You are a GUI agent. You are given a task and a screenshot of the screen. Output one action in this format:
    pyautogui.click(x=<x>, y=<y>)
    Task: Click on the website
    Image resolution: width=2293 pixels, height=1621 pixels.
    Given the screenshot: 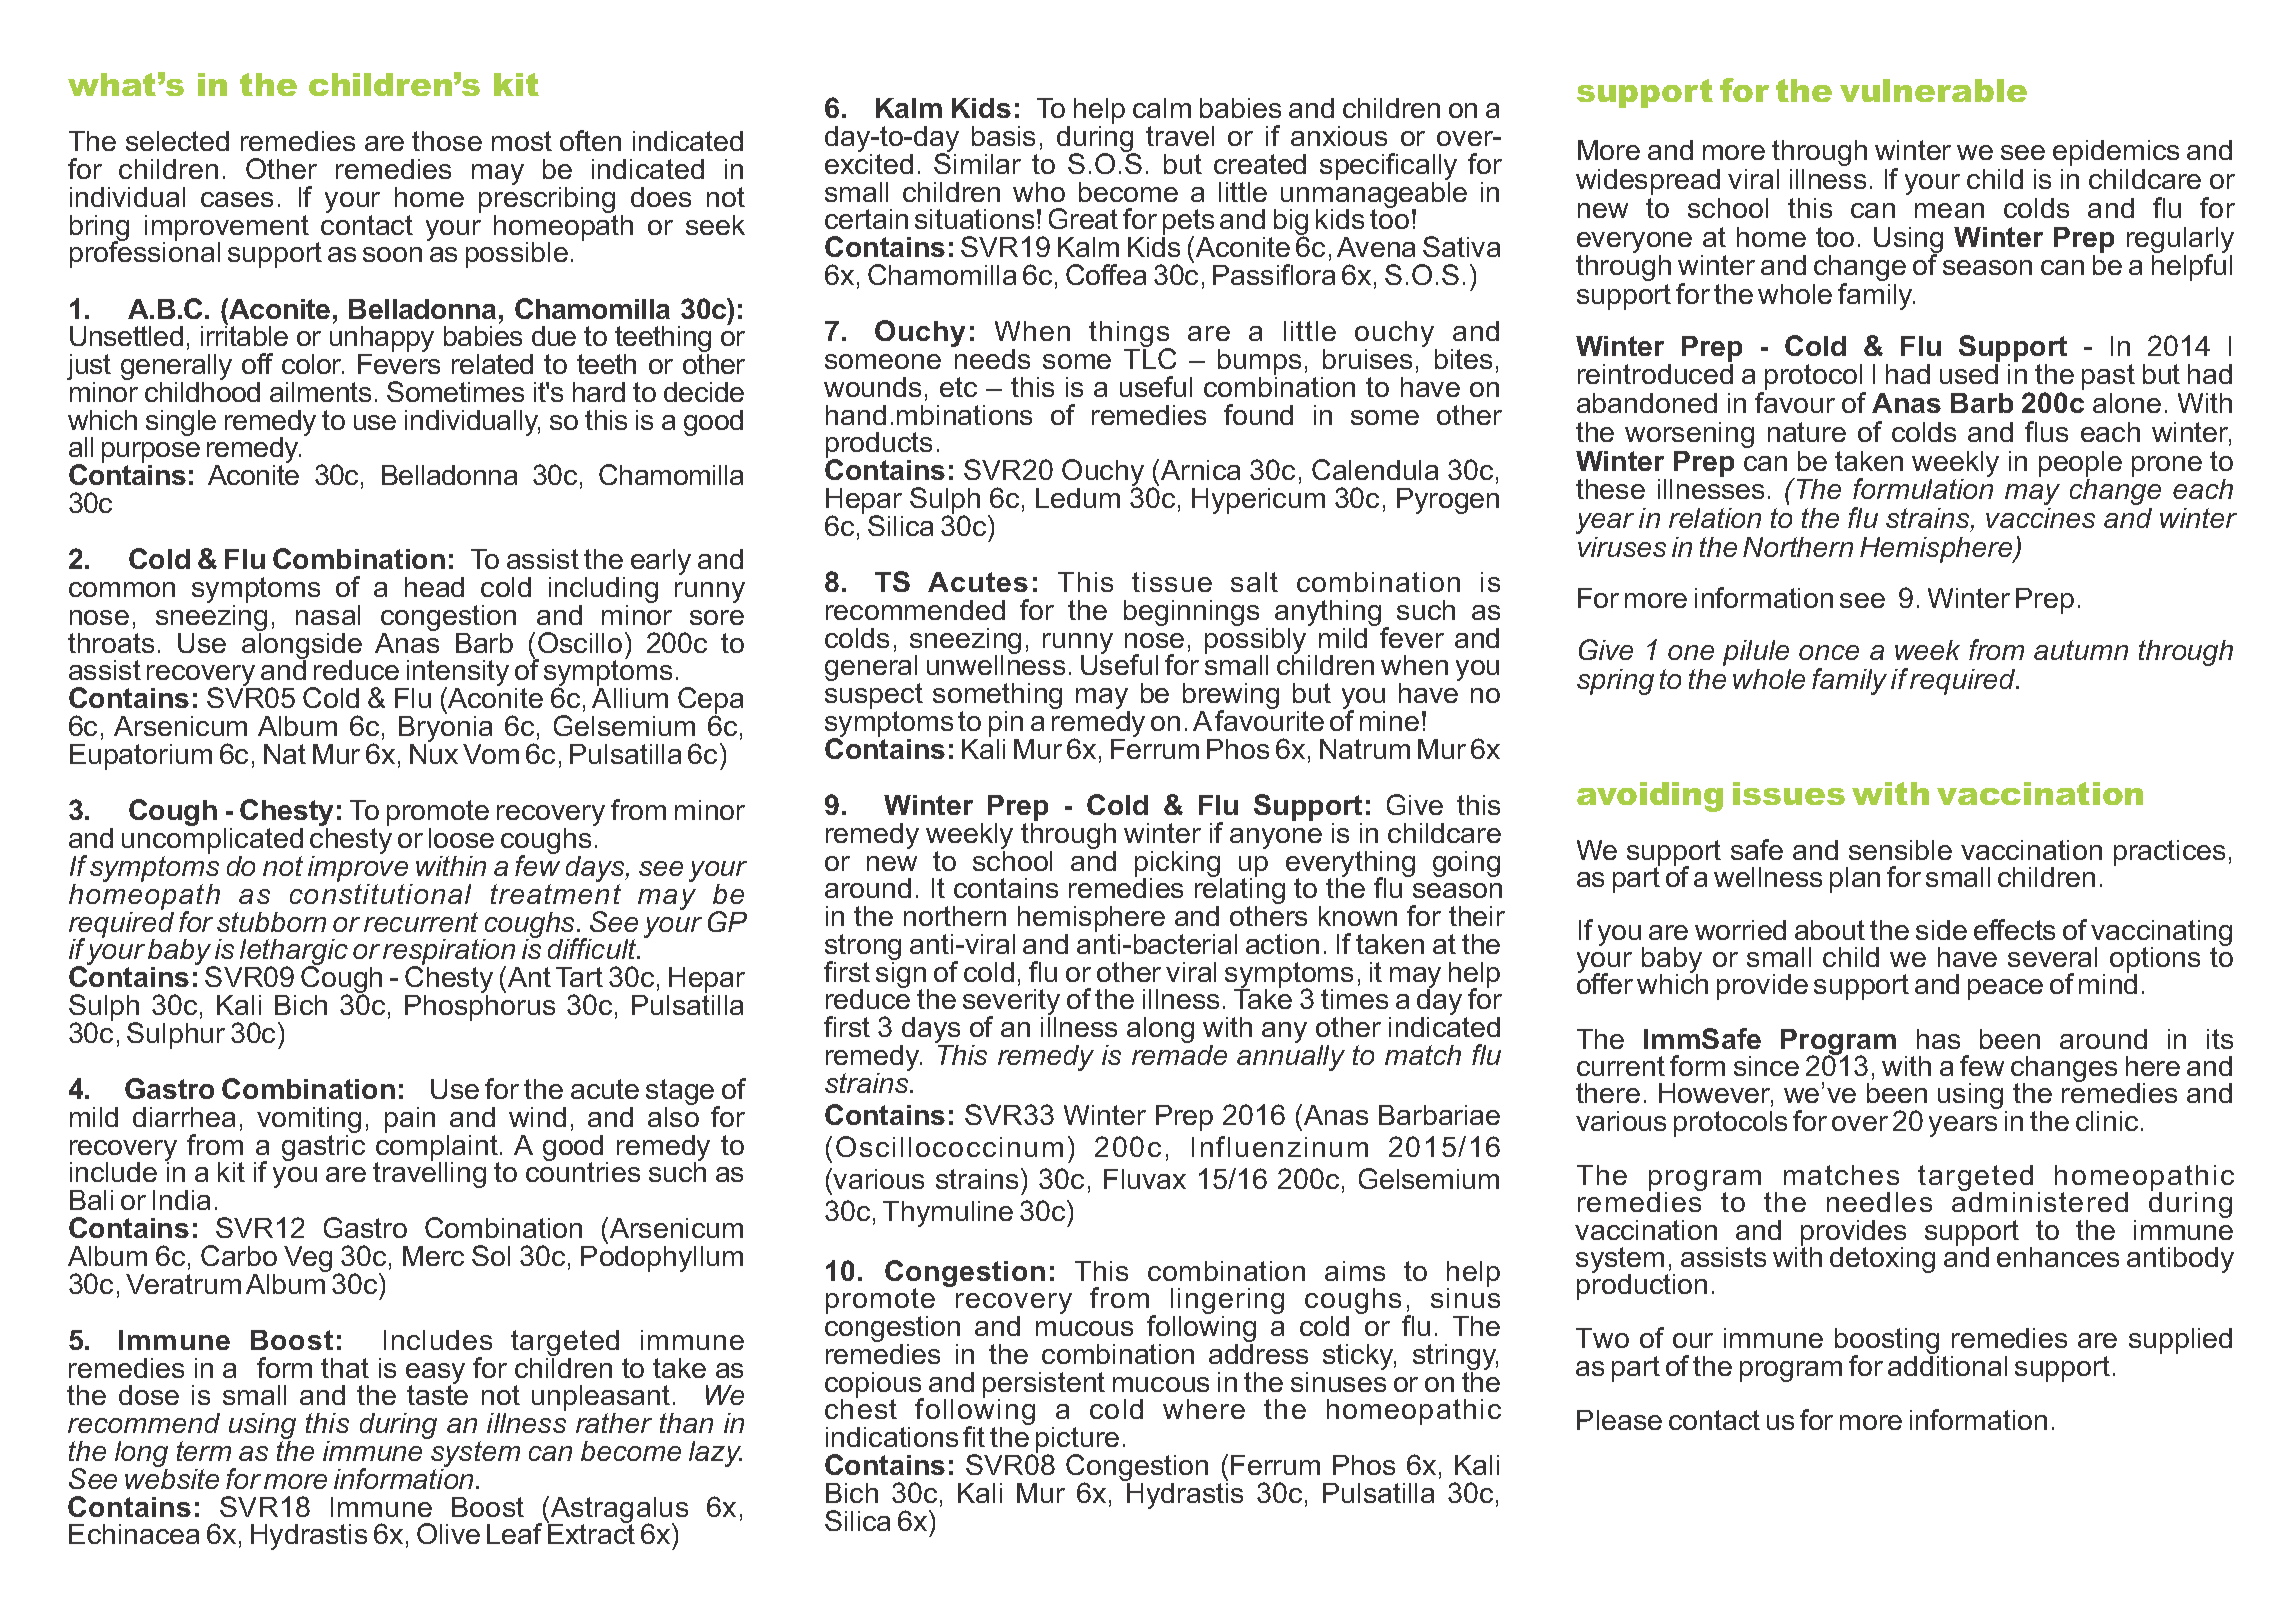 What is the action you would take?
    pyautogui.click(x=172, y=1477)
